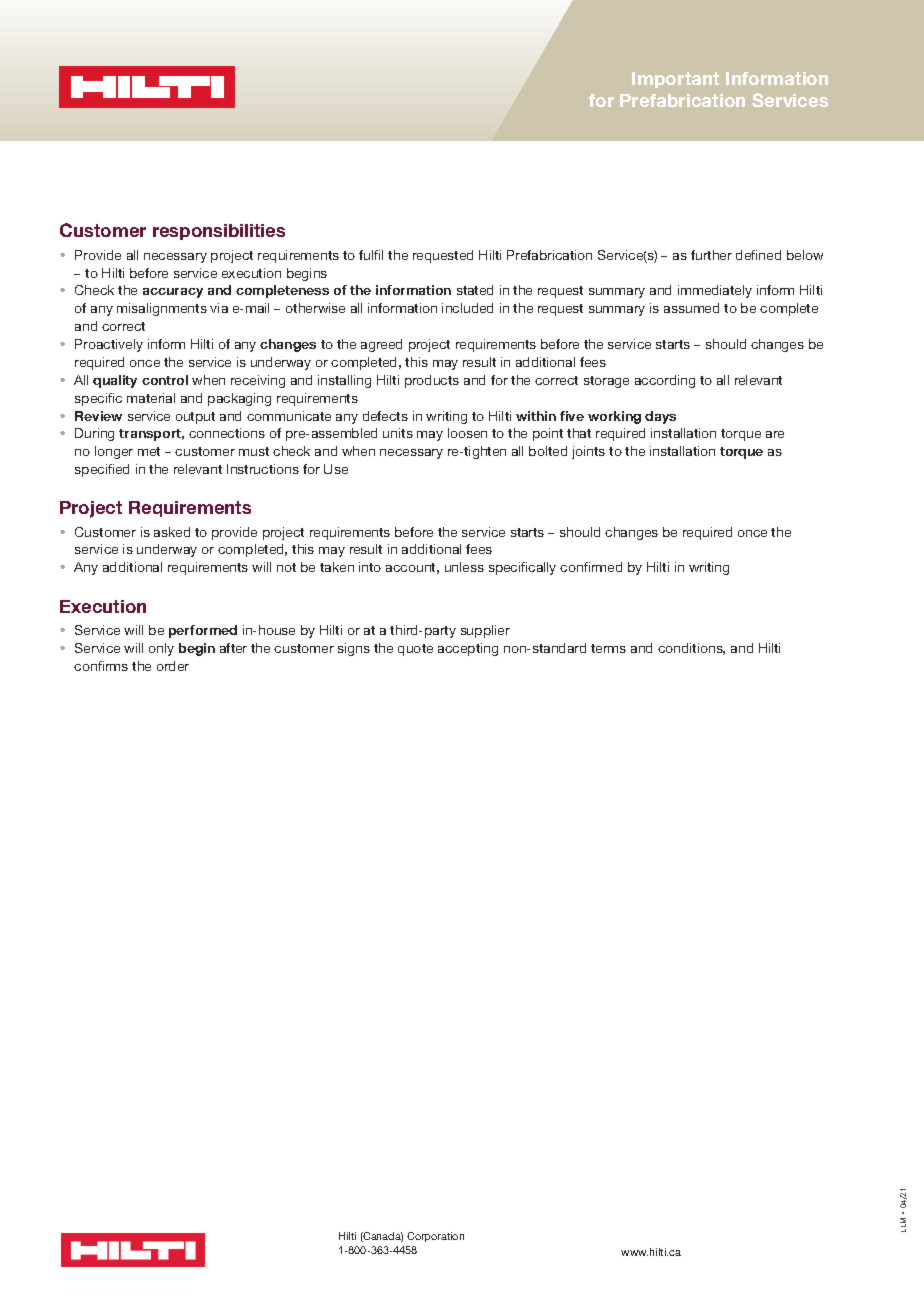 This document has width=924, height=1308. What do you see at coordinates (435, 1237) in the document?
I see `Corporation` at bounding box center [435, 1237].
